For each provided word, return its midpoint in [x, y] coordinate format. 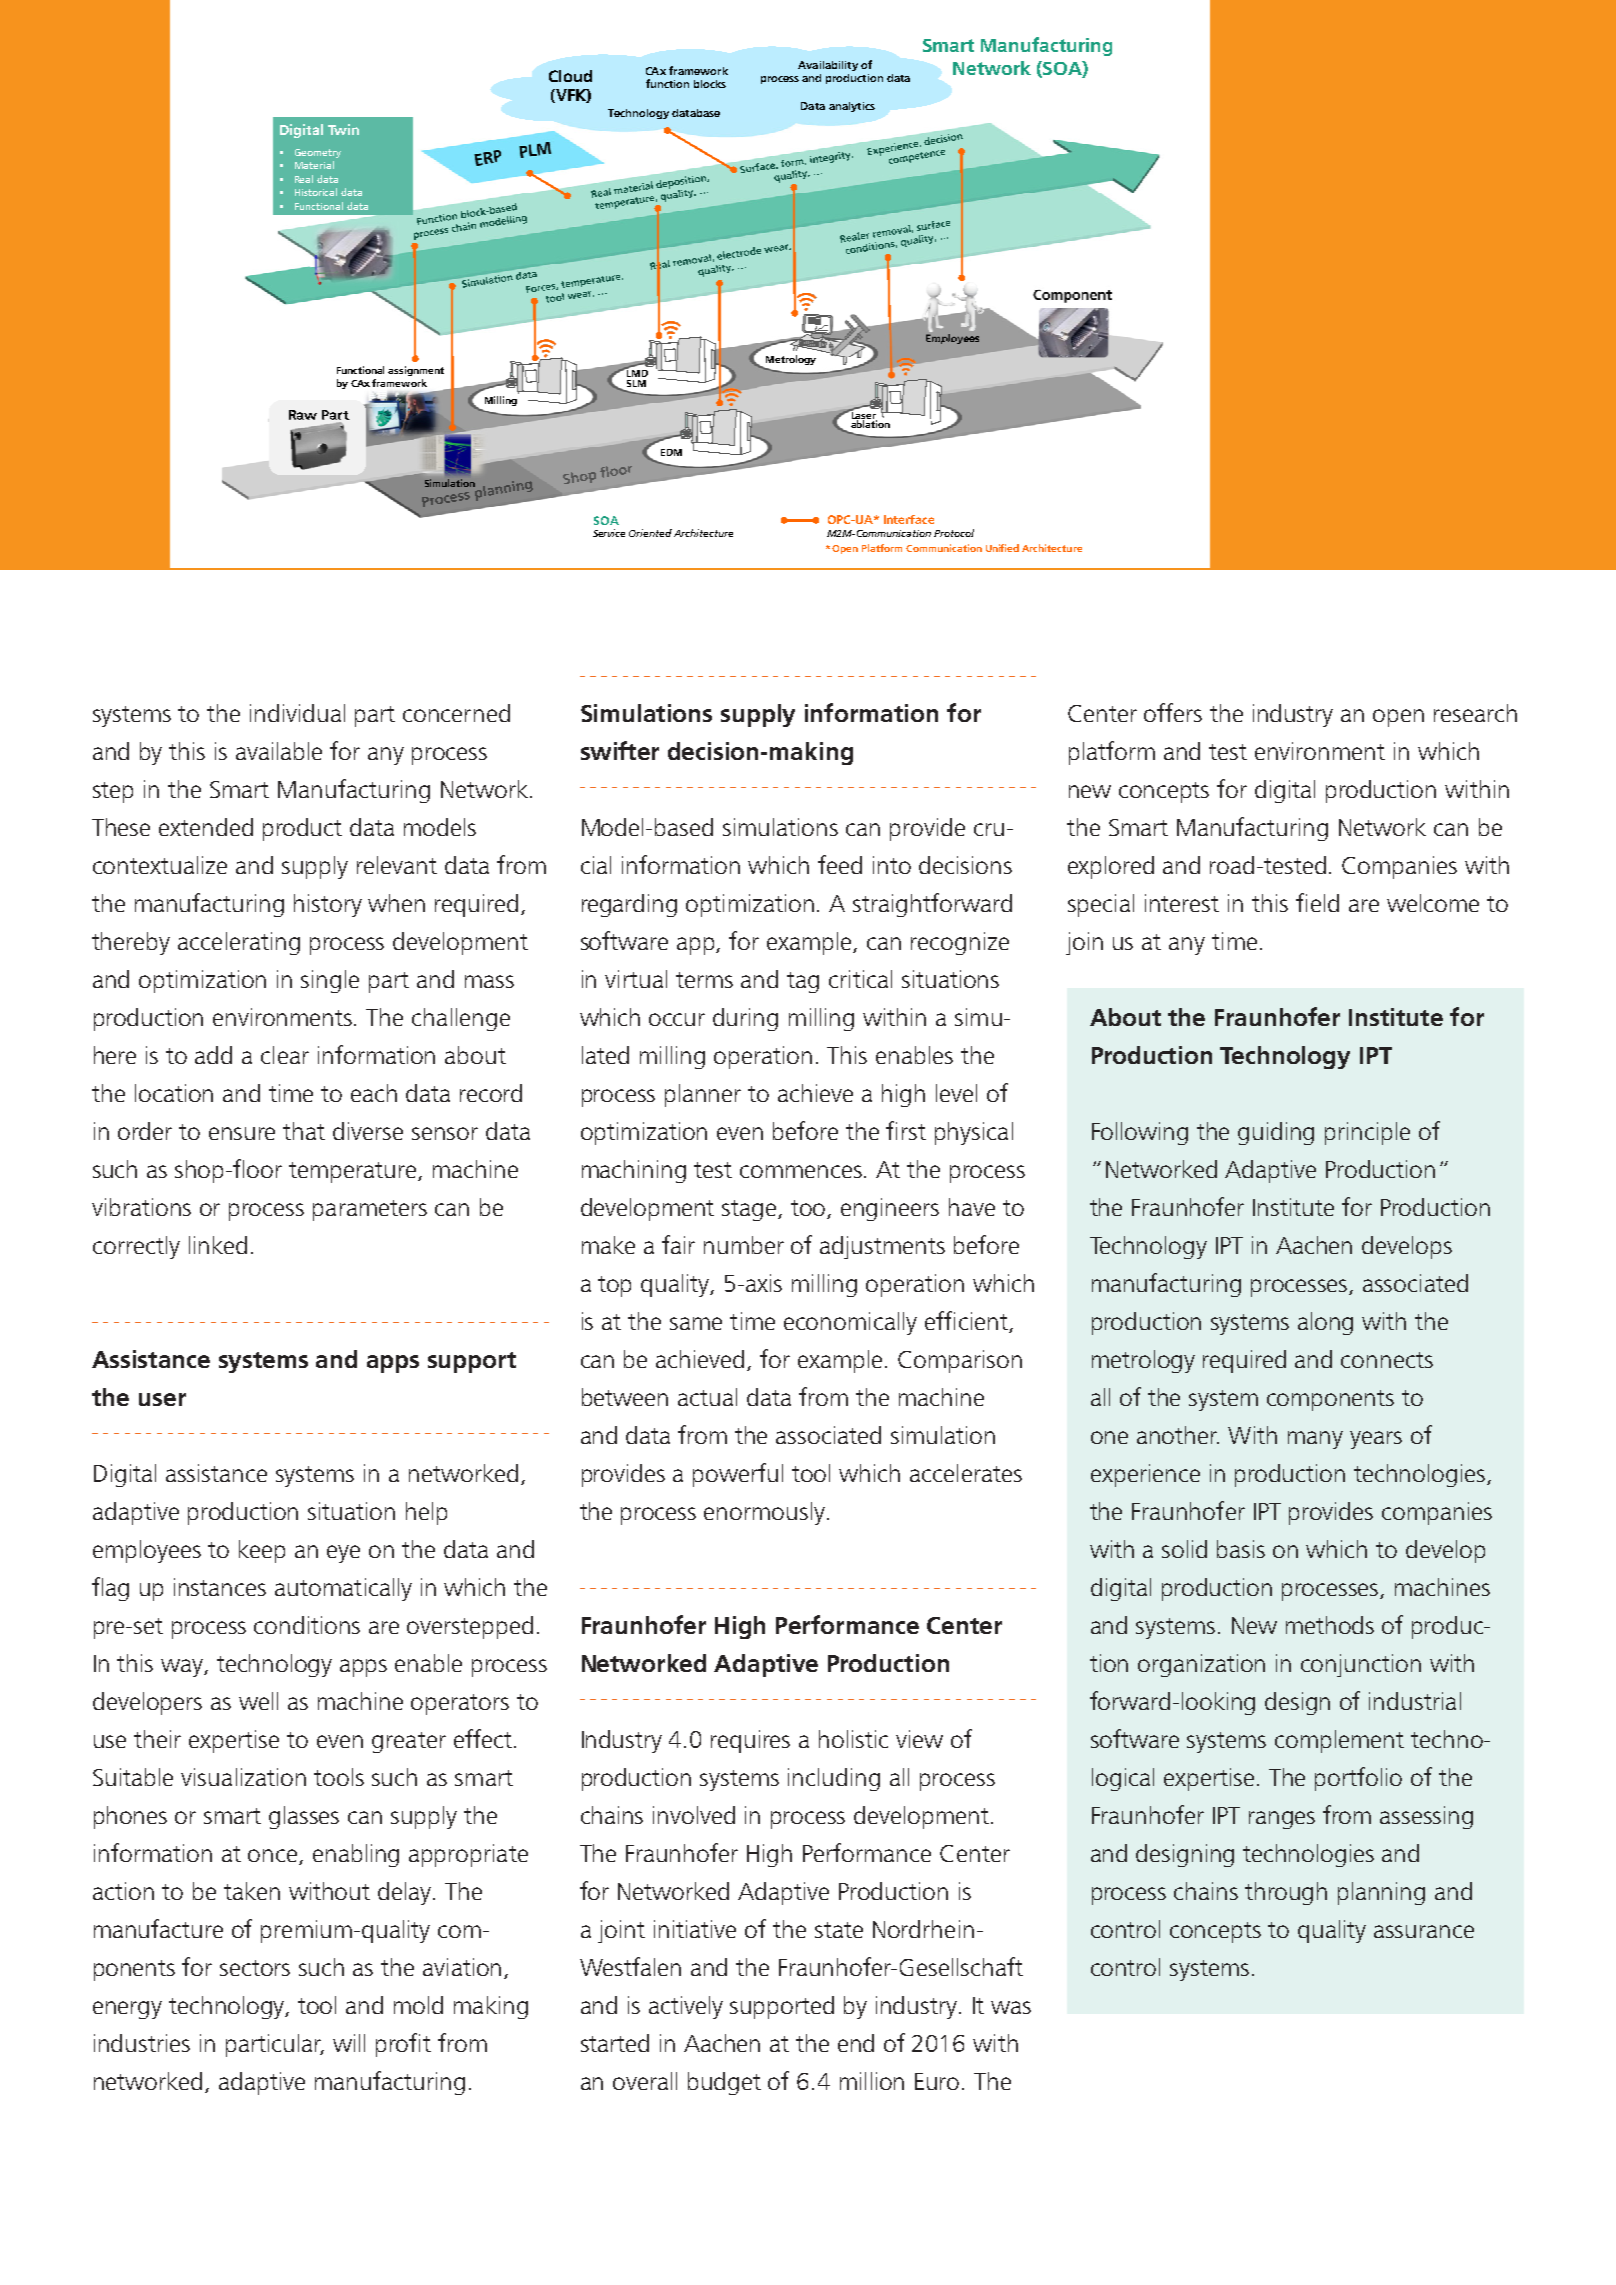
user [162, 1399]
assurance [1424, 1931]
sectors [255, 1968]
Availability [828, 66]
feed [840, 864]
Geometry [318, 153]
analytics [852, 107]
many [1315, 1440]
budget [724, 2083]
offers [1173, 712]
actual [707, 1397]
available [279, 751]
